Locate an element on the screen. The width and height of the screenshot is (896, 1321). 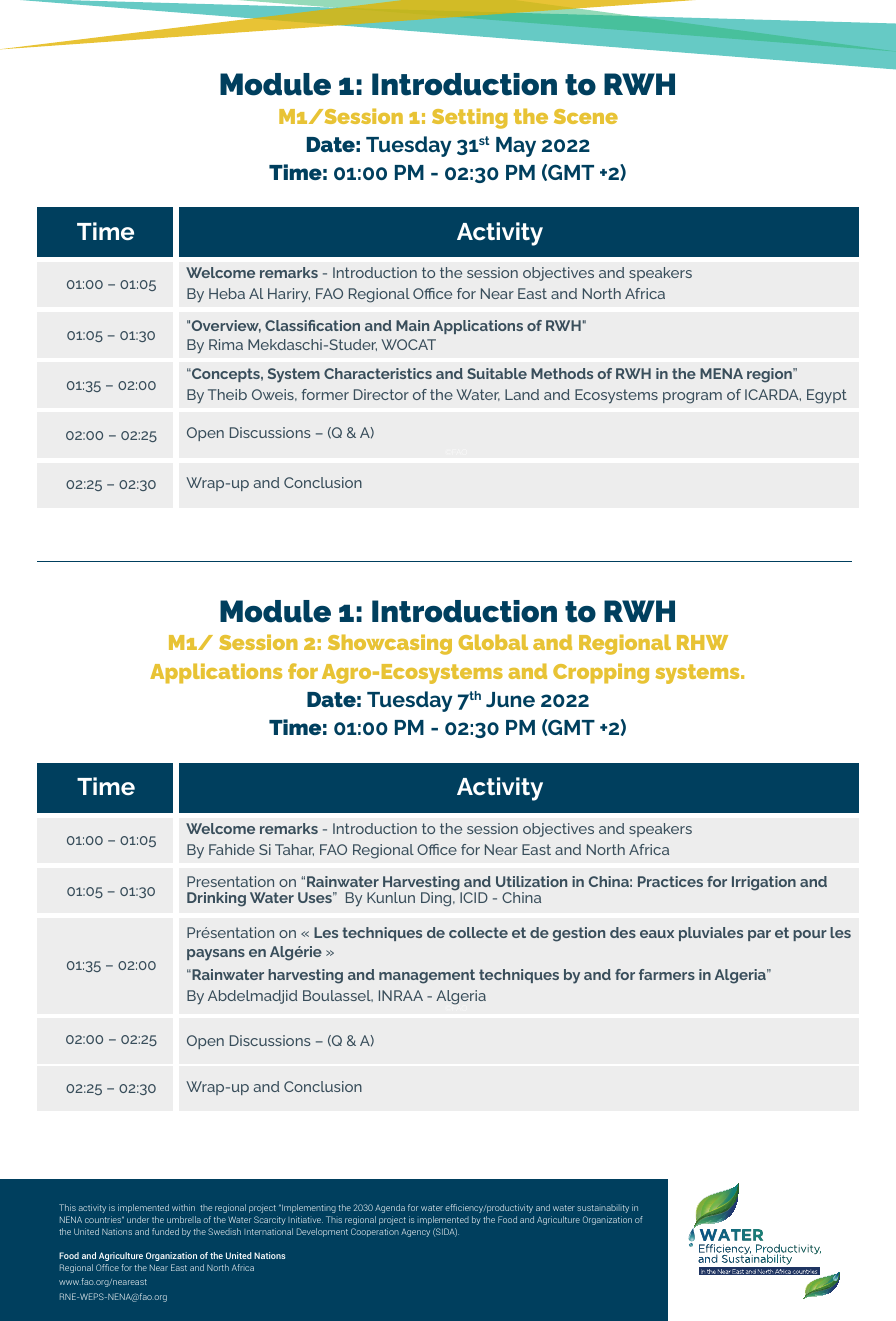
Drinking is located at coordinates (216, 899).
